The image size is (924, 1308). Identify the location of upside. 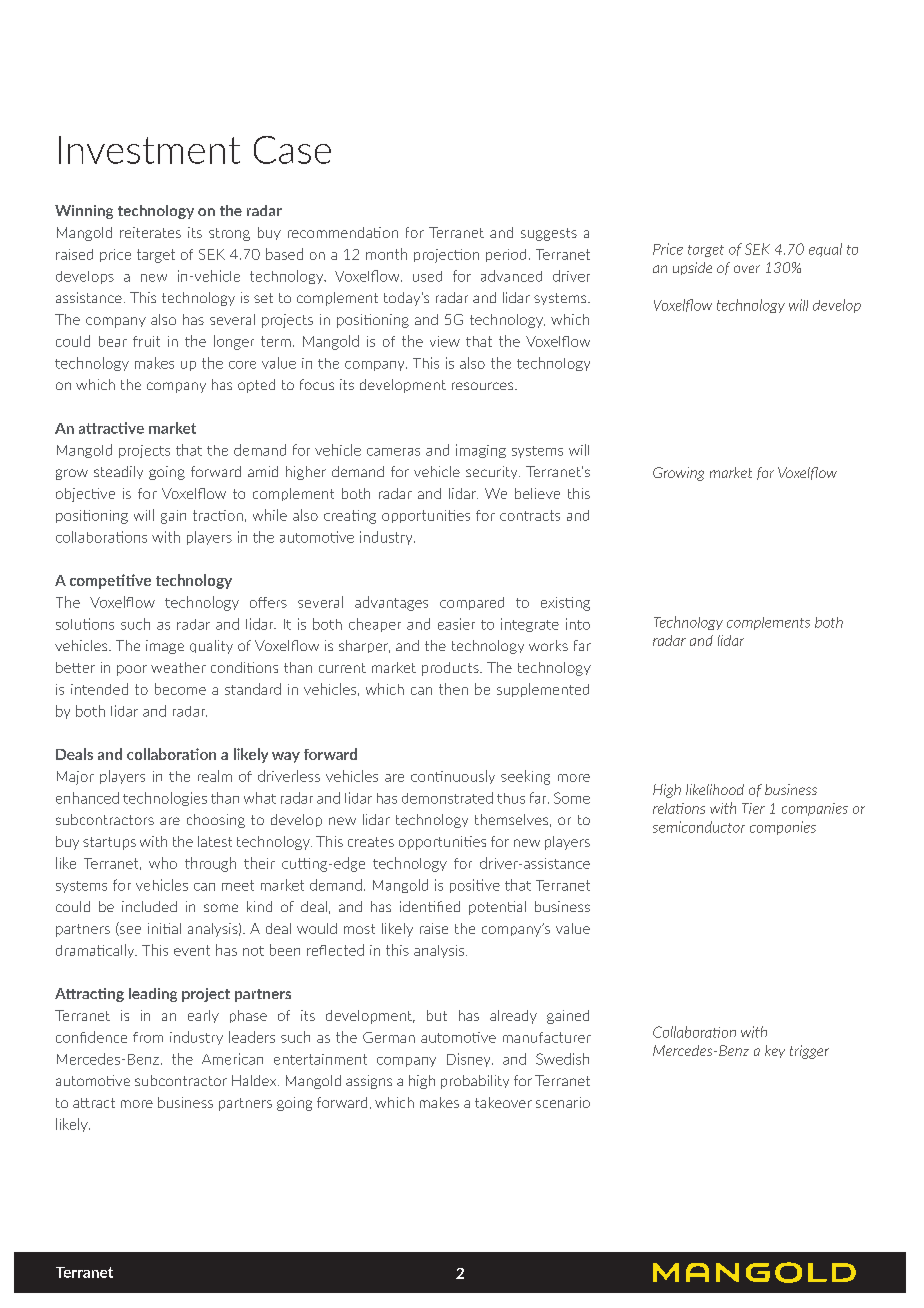
(692, 268).
